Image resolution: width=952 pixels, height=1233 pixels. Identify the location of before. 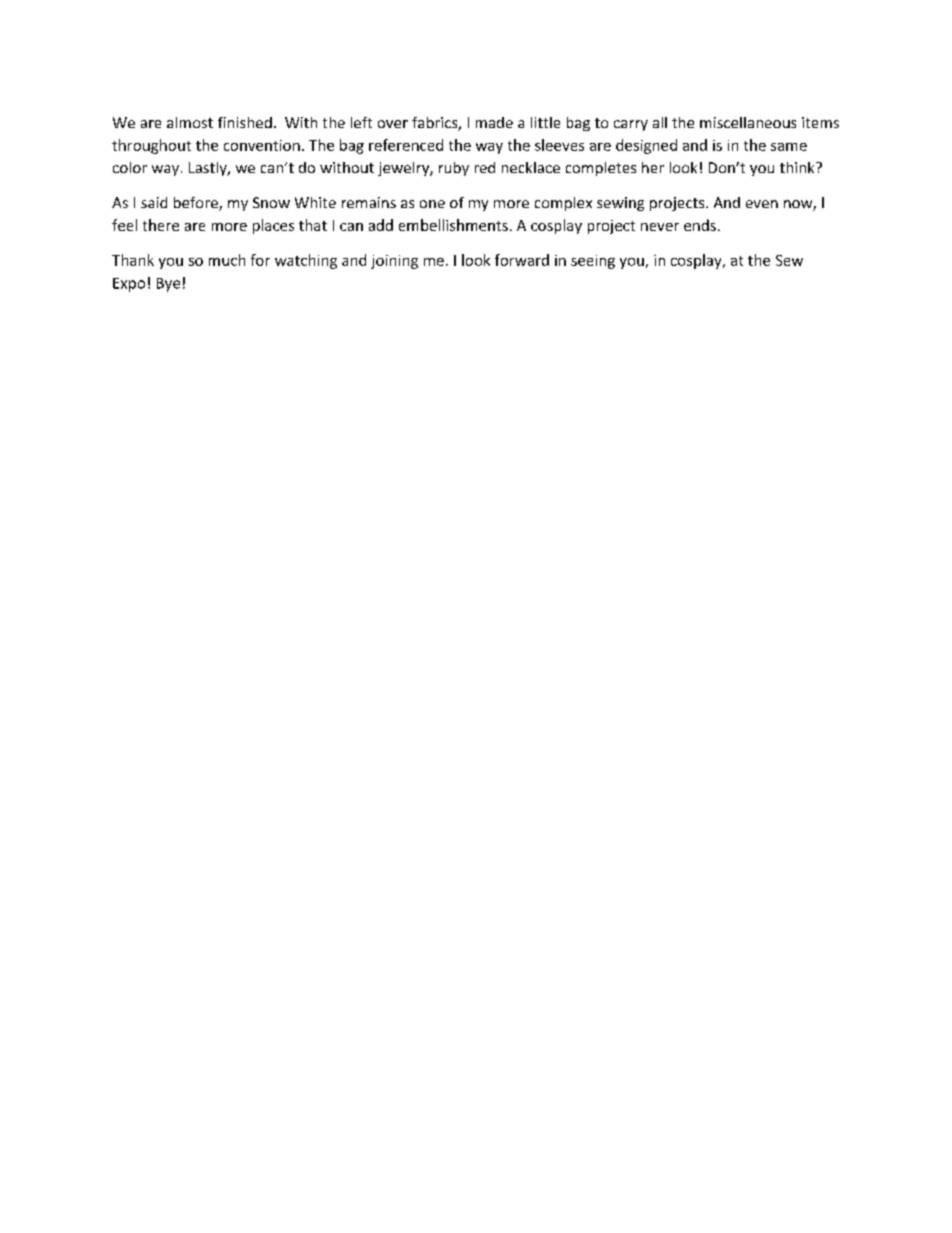
(197, 204).
